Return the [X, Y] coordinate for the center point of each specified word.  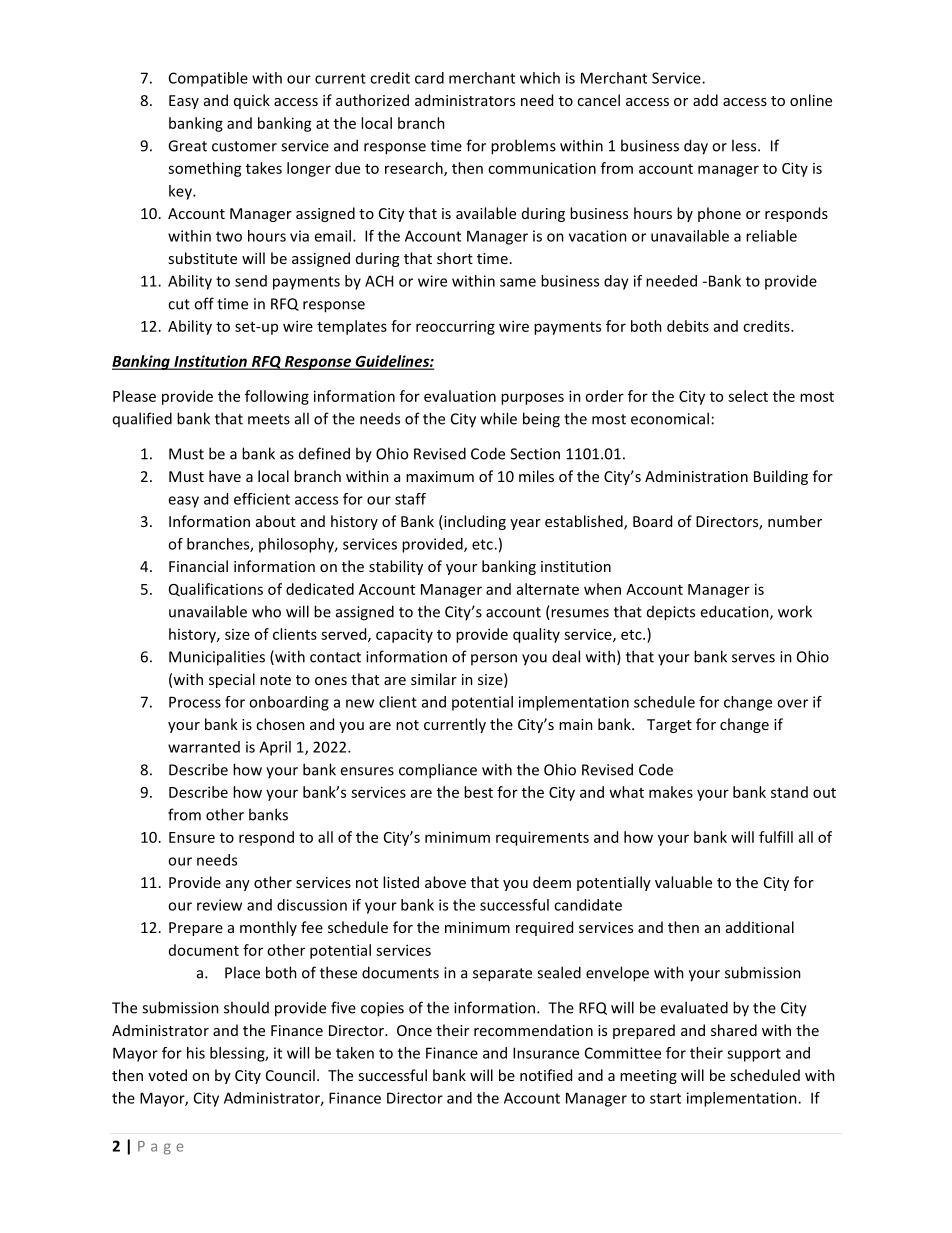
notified [546, 1075]
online [811, 100]
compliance [438, 771]
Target [669, 726]
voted [167, 1075]
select [748, 396]
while [499, 418]
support [754, 1055]
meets [269, 419]
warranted [204, 747]
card [429, 78]
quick [252, 101]
